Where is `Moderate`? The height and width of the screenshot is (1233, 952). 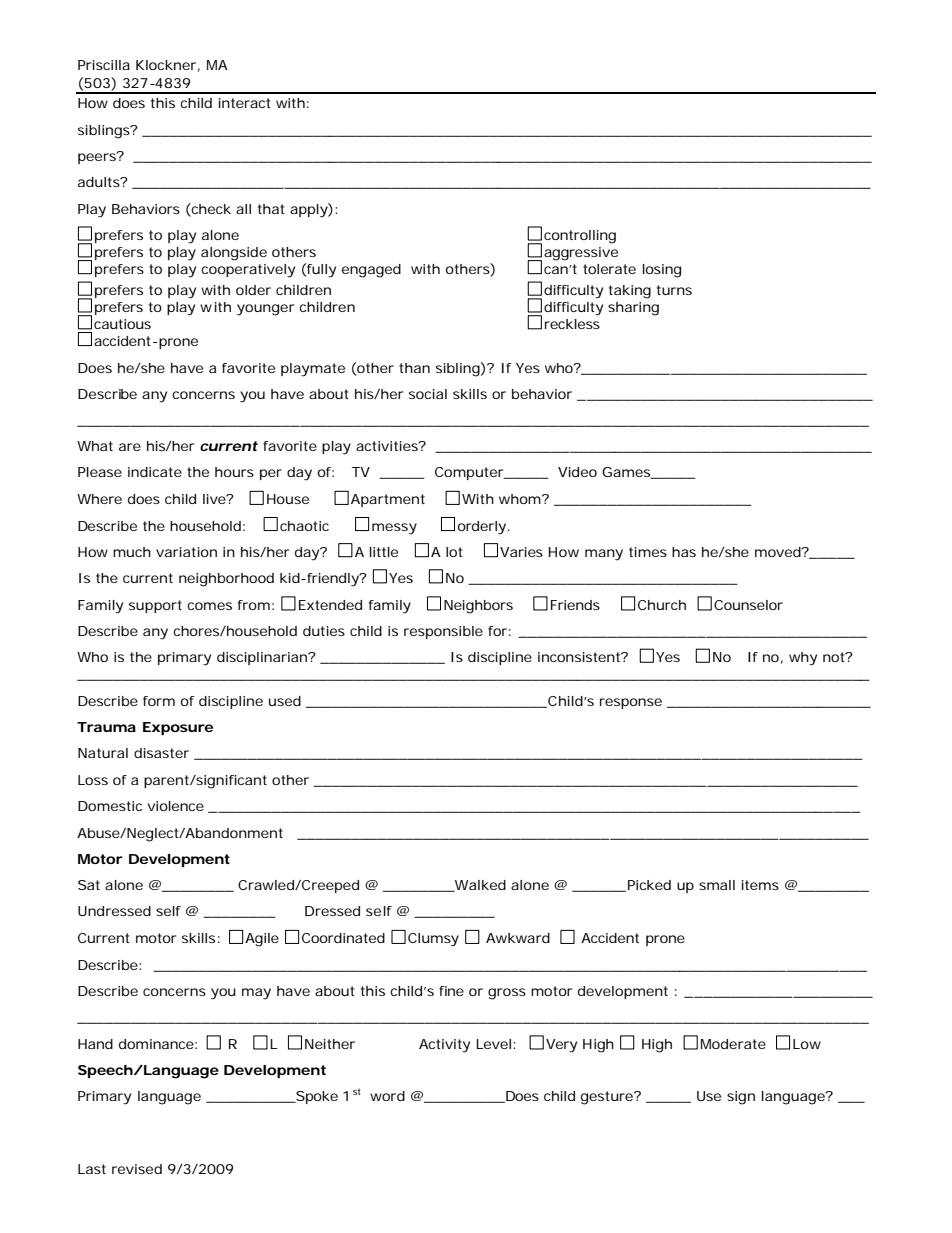
Moderate is located at coordinates (733, 1044).
